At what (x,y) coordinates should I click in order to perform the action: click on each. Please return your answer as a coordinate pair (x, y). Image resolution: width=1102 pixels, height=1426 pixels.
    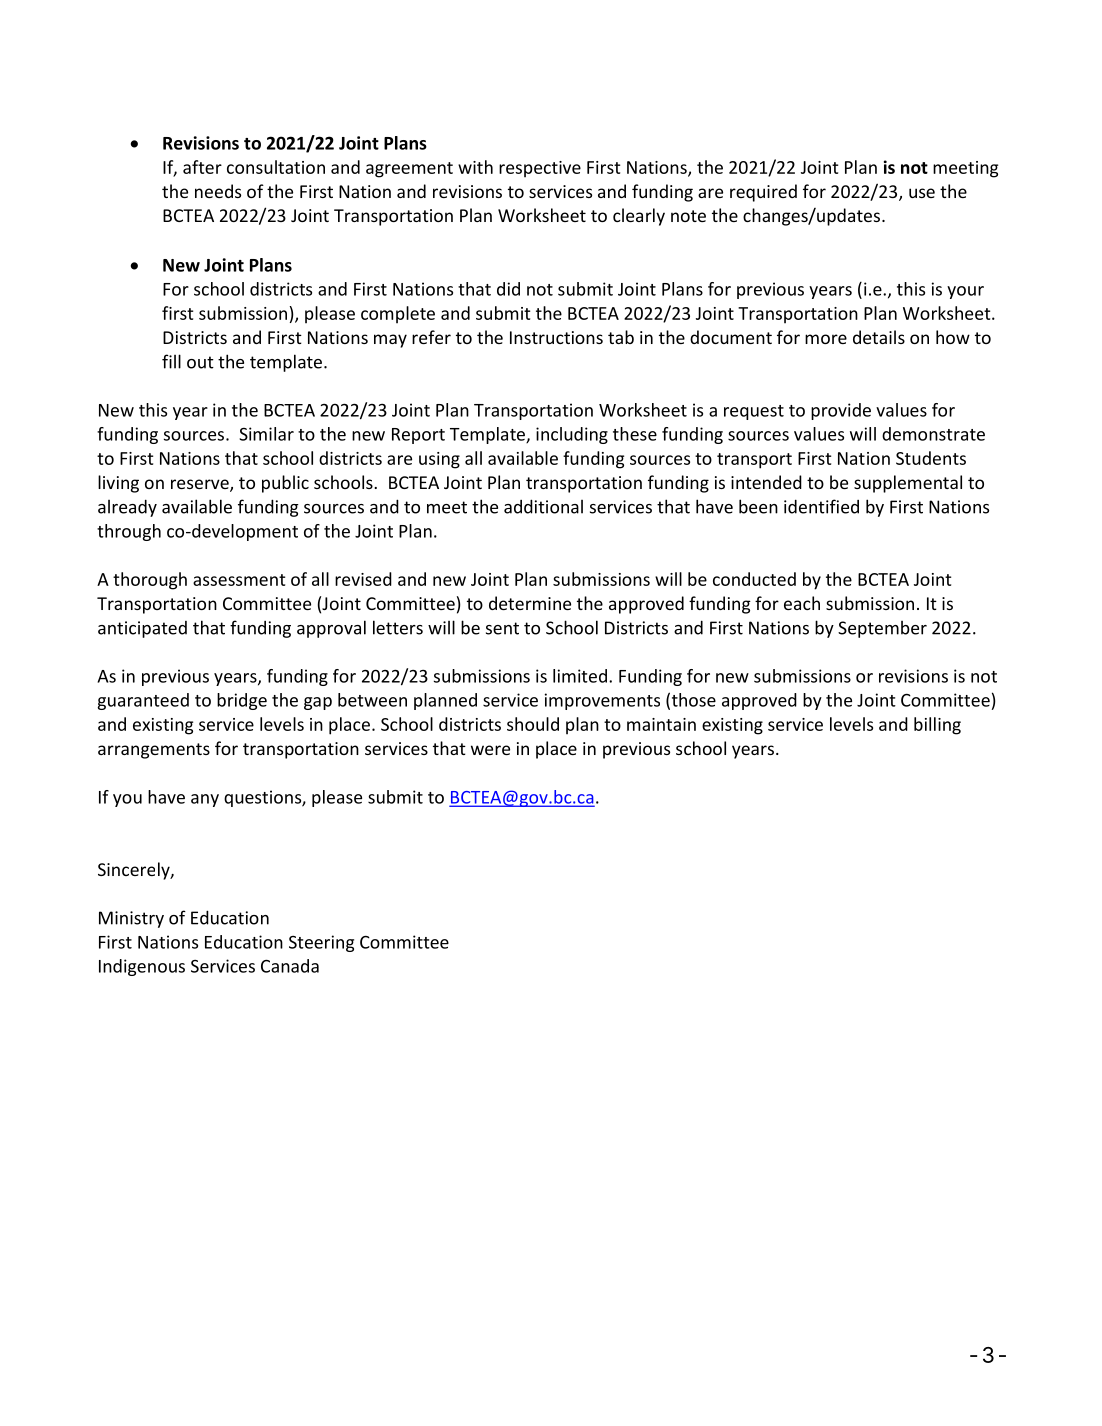
    Looking at the image, I should click on (802, 603).
